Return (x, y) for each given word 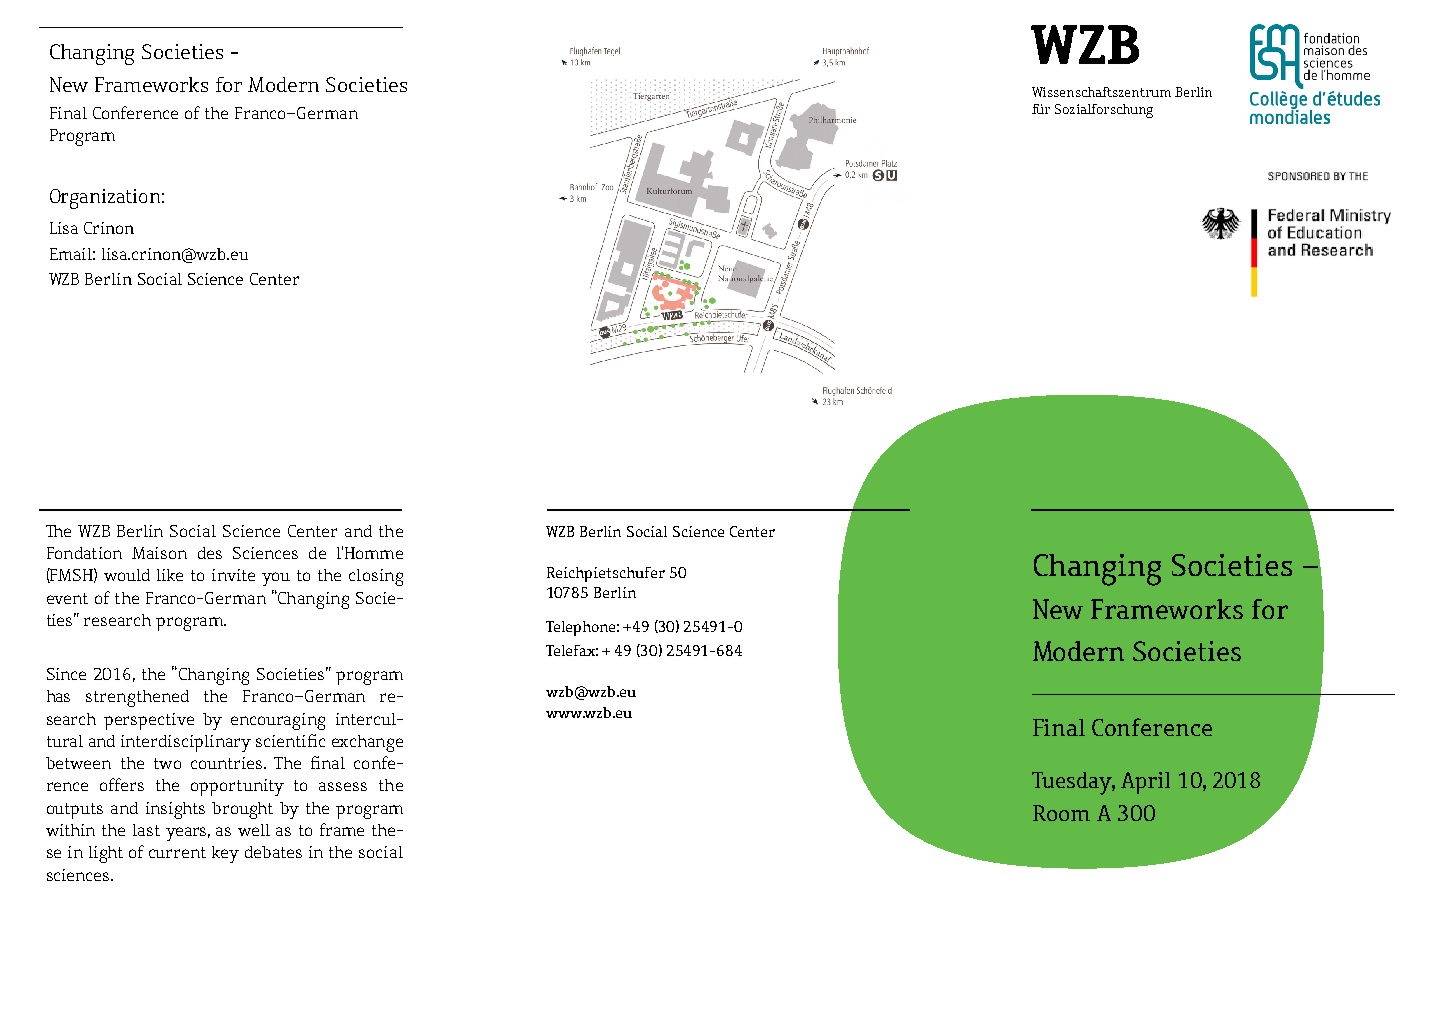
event (67, 598)
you (276, 579)
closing (376, 577)
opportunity (237, 787)
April (1145, 783)
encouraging (278, 721)
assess (343, 786)
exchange (367, 743)
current (177, 852)
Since (66, 674)
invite (233, 575)
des (210, 553)
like (170, 575)
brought (242, 810)
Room (1061, 813)
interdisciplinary (186, 743)
